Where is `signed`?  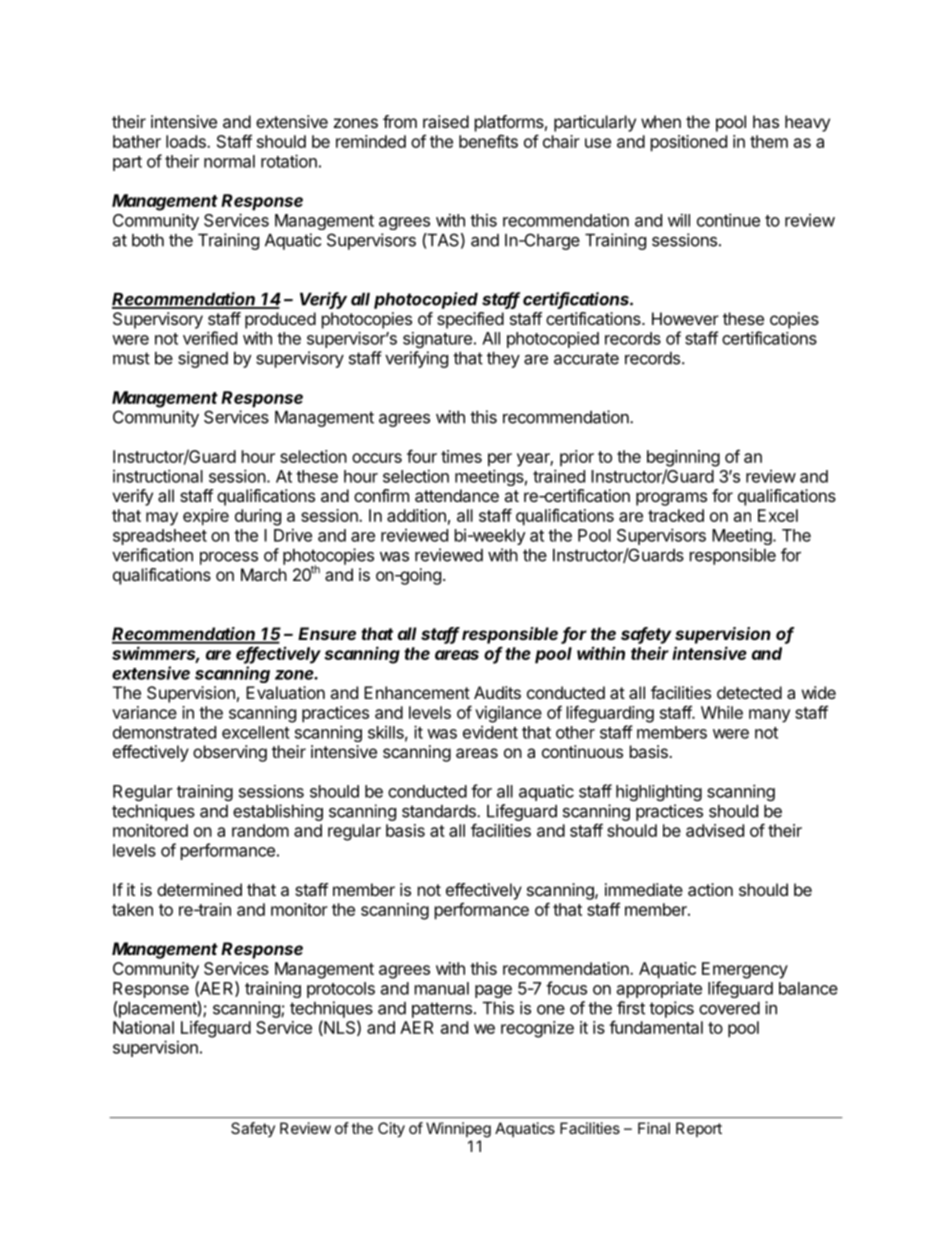 signed is located at coordinates (203, 359).
